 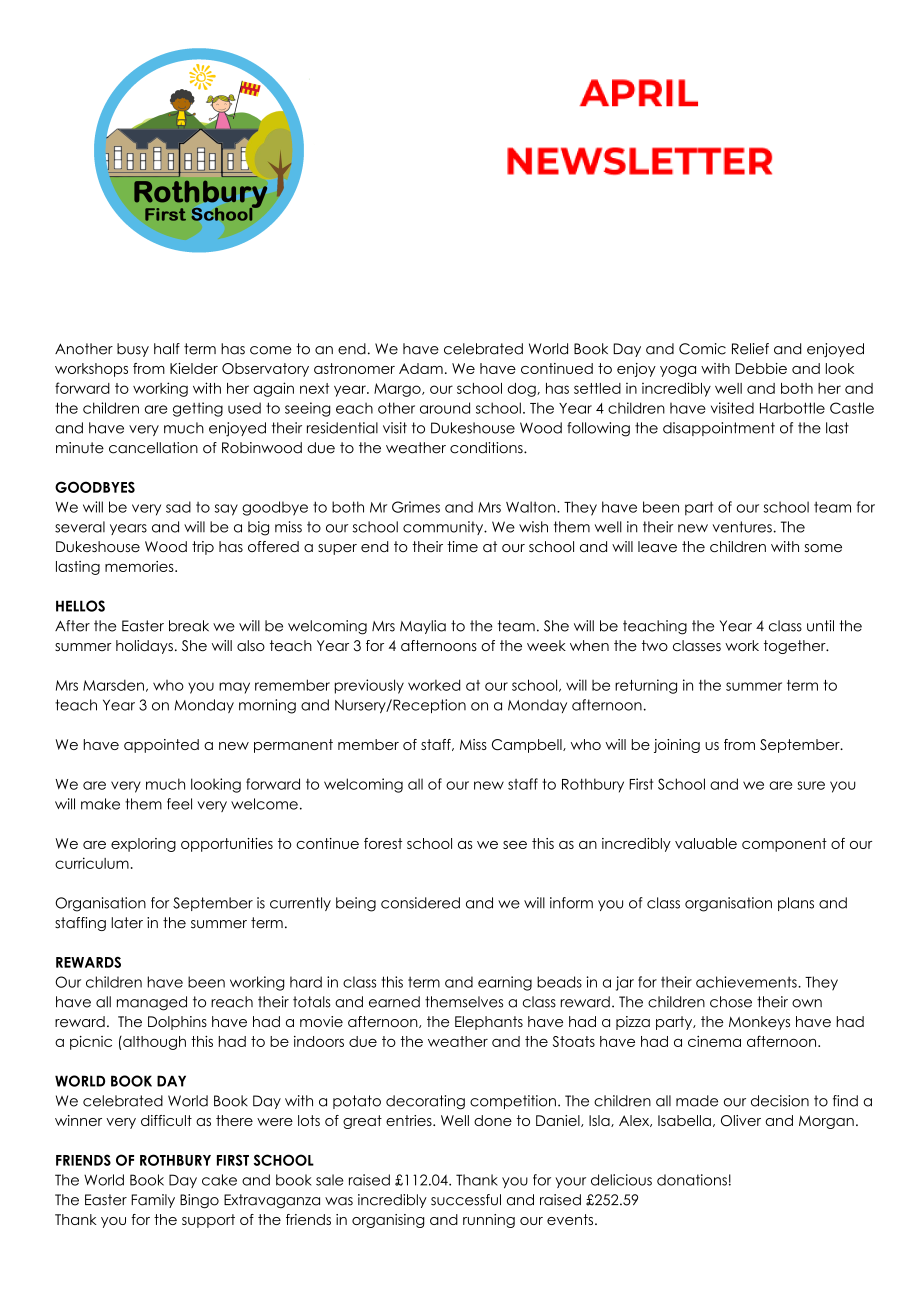 I want to click on sure, so click(x=811, y=785).
